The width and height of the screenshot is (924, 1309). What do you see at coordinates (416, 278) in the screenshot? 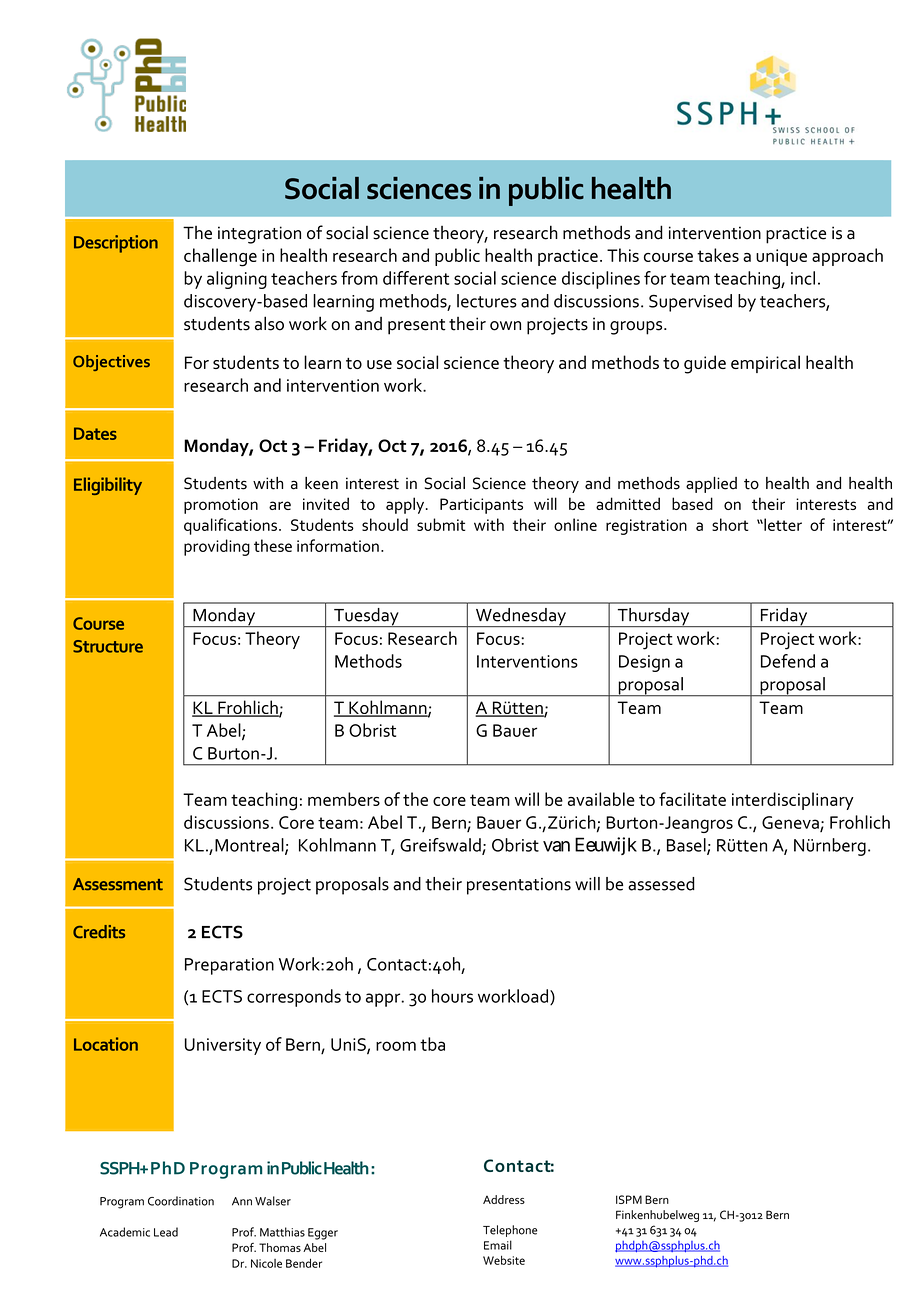
I see `different` at bounding box center [416, 278].
